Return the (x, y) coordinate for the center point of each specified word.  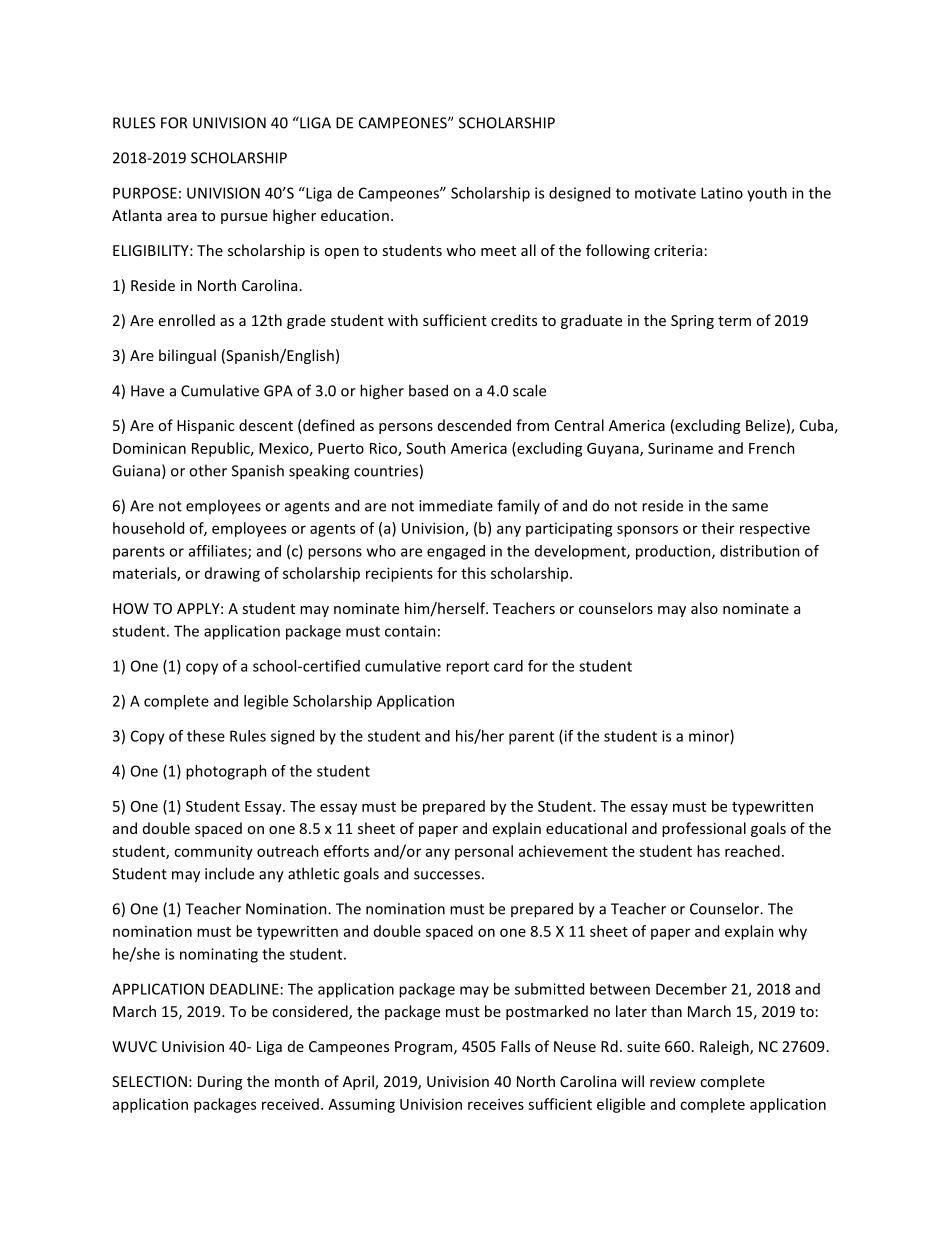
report (467, 668)
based (428, 390)
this (473, 573)
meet (498, 251)
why (792, 932)
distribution (760, 551)
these (206, 736)
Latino (722, 193)
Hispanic (205, 427)
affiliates (219, 552)
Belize (765, 425)
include (229, 873)
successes (447, 875)
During (220, 1083)
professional (704, 829)
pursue (244, 218)
